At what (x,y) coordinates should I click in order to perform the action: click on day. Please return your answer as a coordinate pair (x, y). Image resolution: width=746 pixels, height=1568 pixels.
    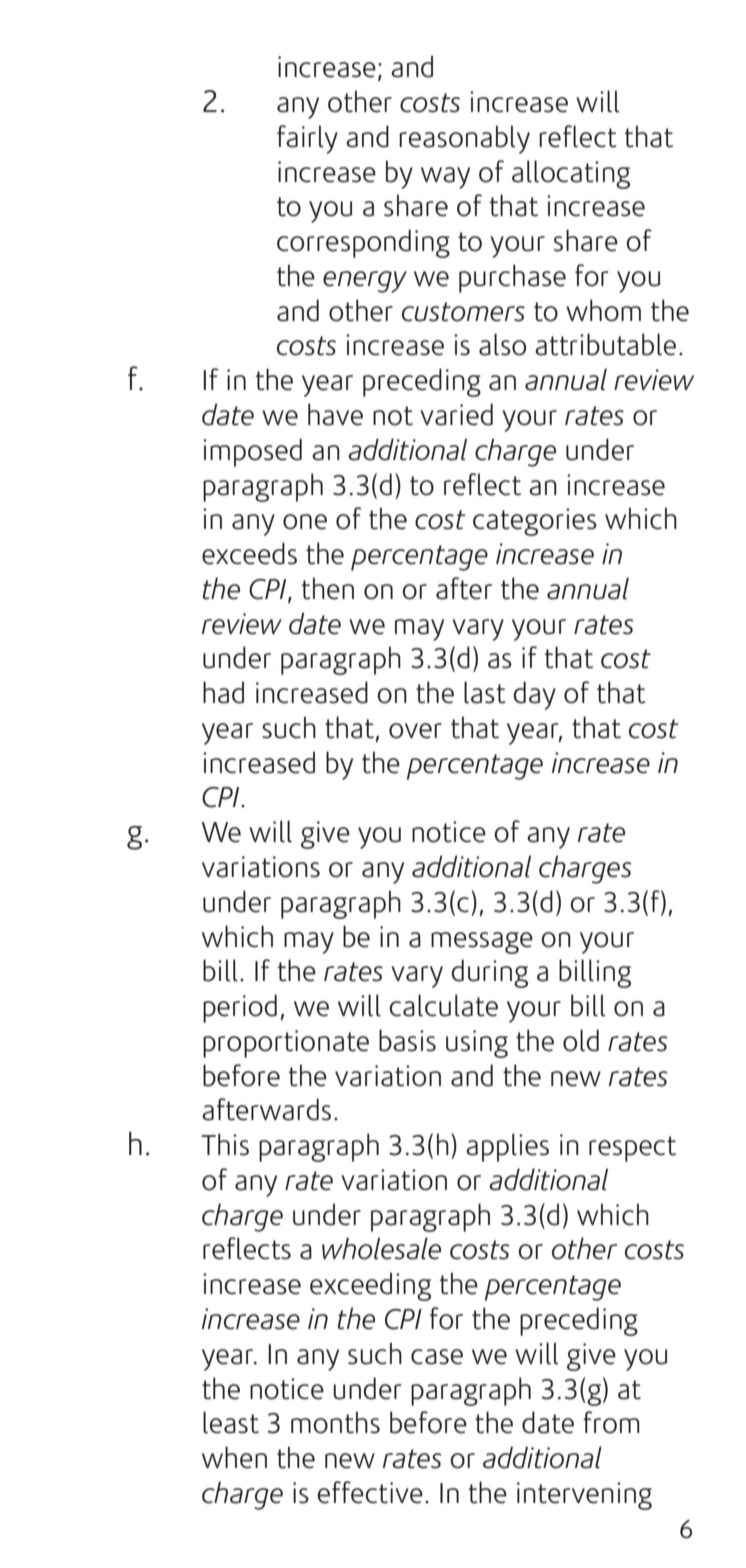
    Looking at the image, I should click on (534, 695).
